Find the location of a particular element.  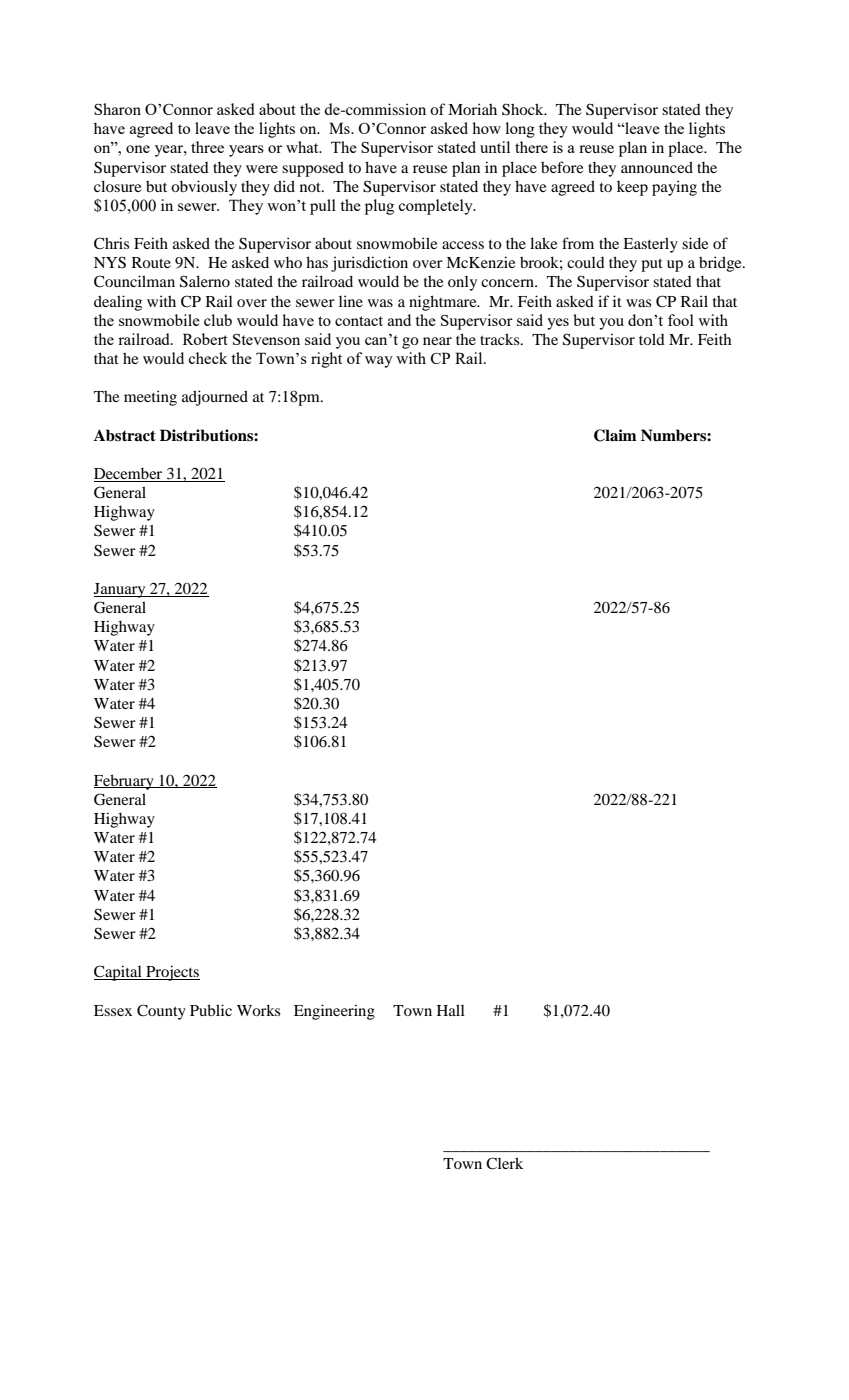

Claim is located at coordinates (615, 435).
